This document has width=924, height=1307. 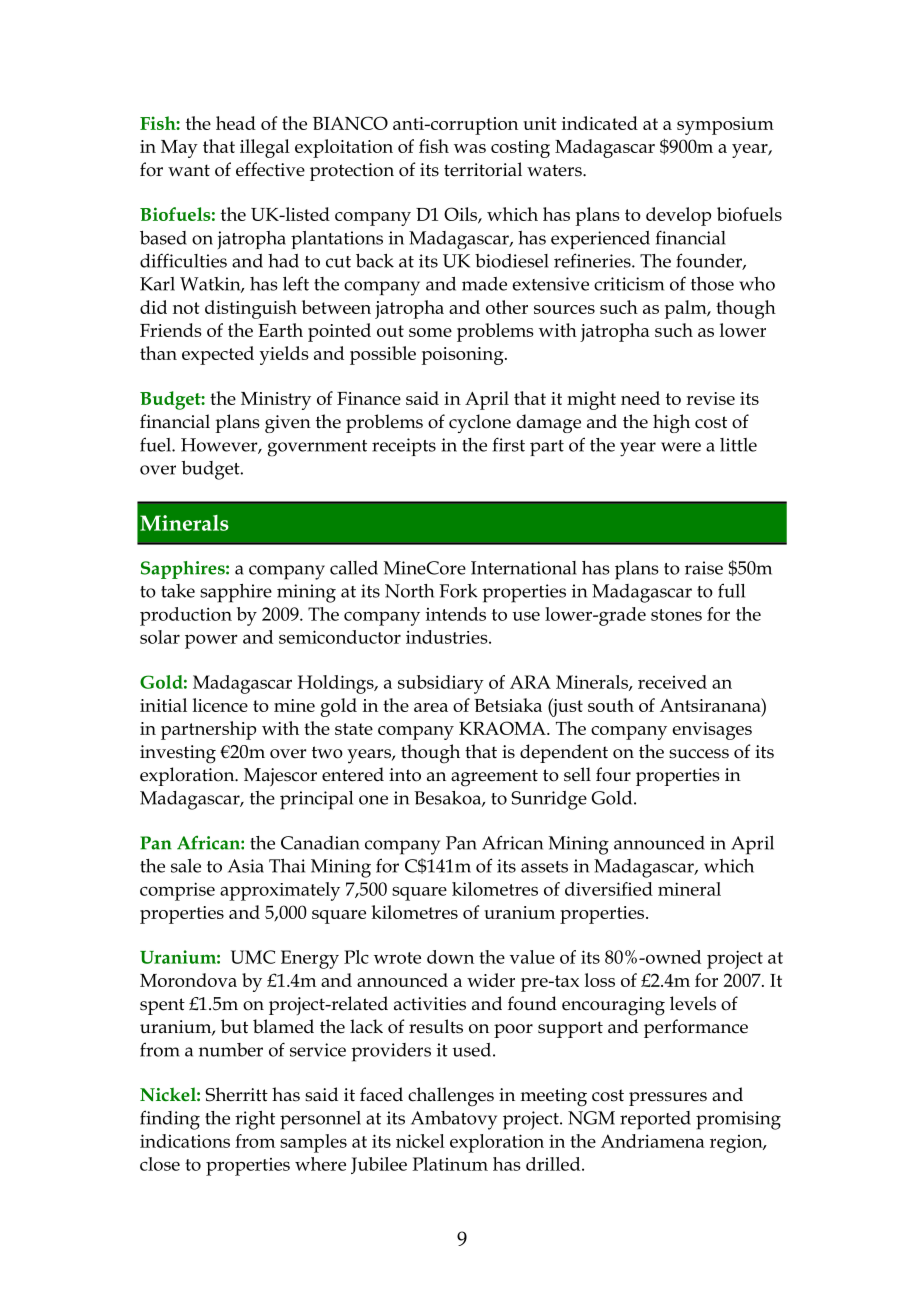 What do you see at coordinates (236, 123) in the document?
I see `head` at bounding box center [236, 123].
